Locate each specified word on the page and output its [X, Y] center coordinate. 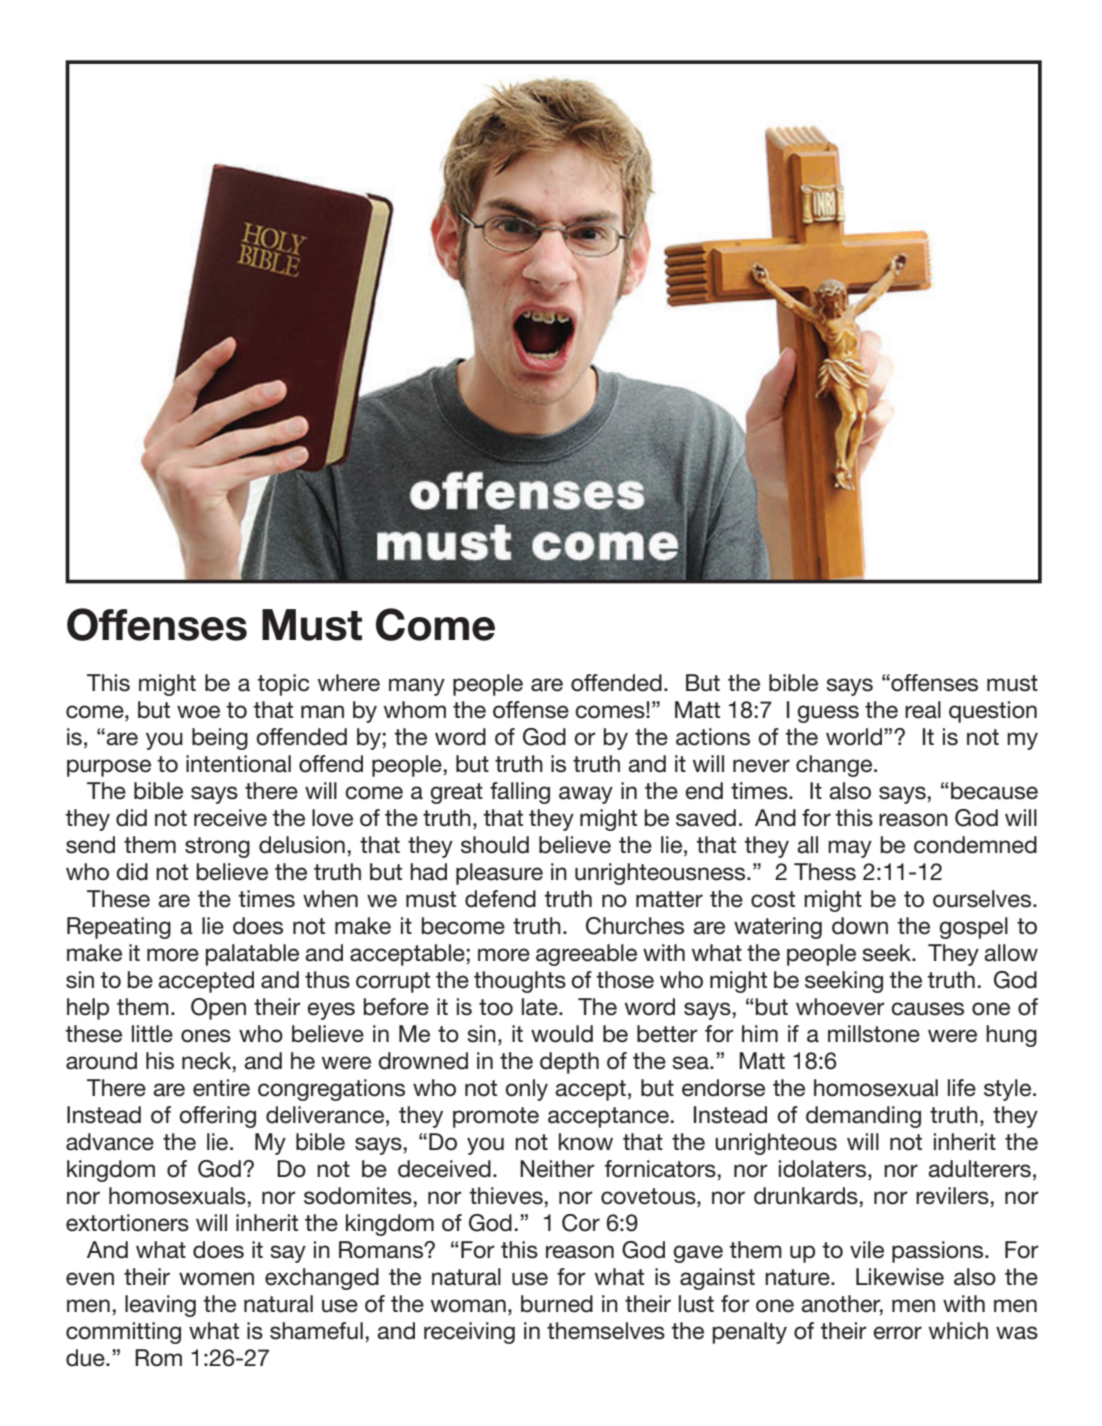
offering [217, 1117]
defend [500, 899]
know [586, 1142]
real [923, 710]
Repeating [119, 928]
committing [123, 1333]
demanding [863, 1117]
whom [415, 710]
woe [198, 712]
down [860, 926]
